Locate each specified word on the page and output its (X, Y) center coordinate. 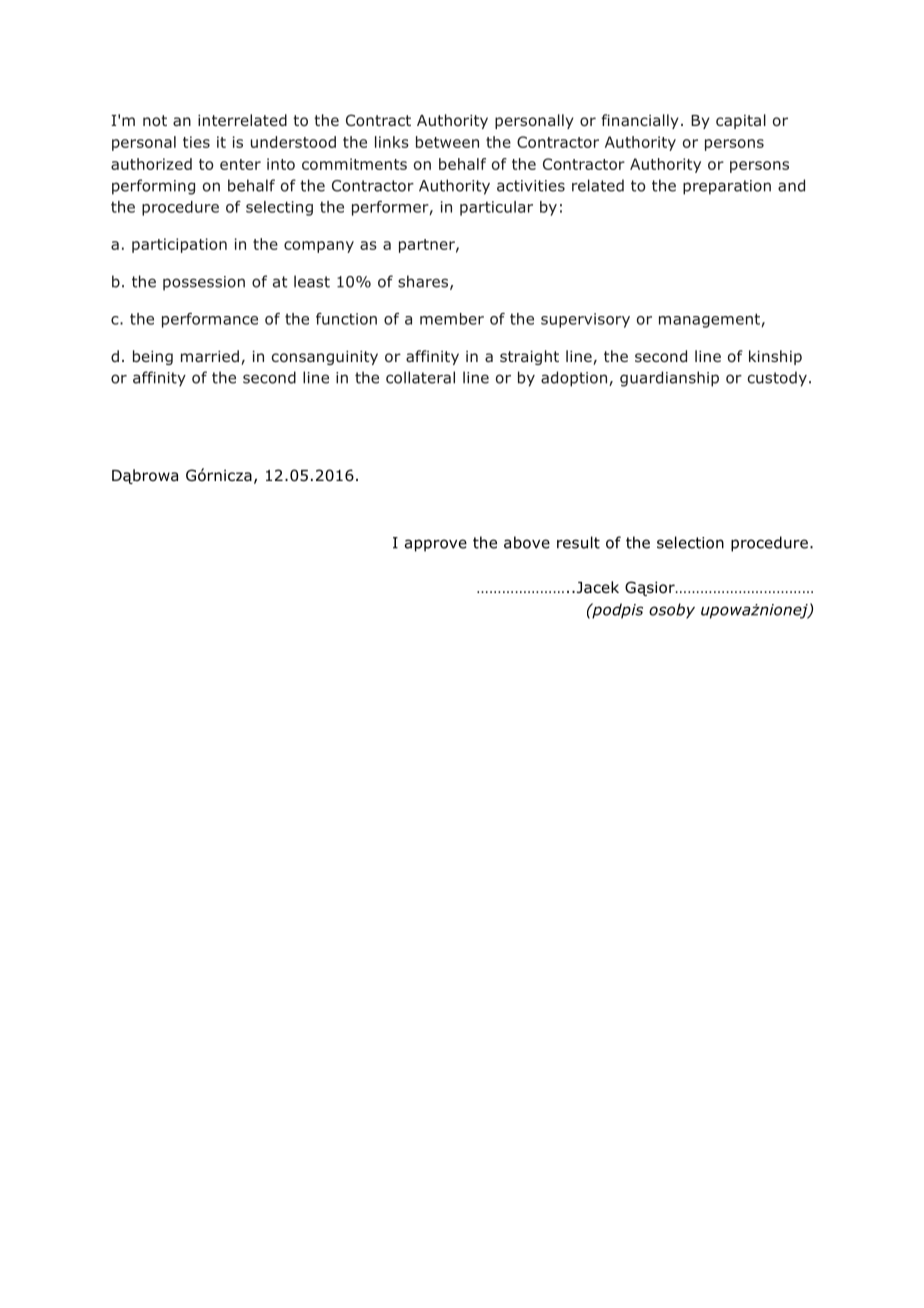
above (527, 542)
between (447, 142)
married (210, 356)
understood (293, 142)
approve (436, 545)
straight (529, 357)
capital (741, 121)
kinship (775, 357)
